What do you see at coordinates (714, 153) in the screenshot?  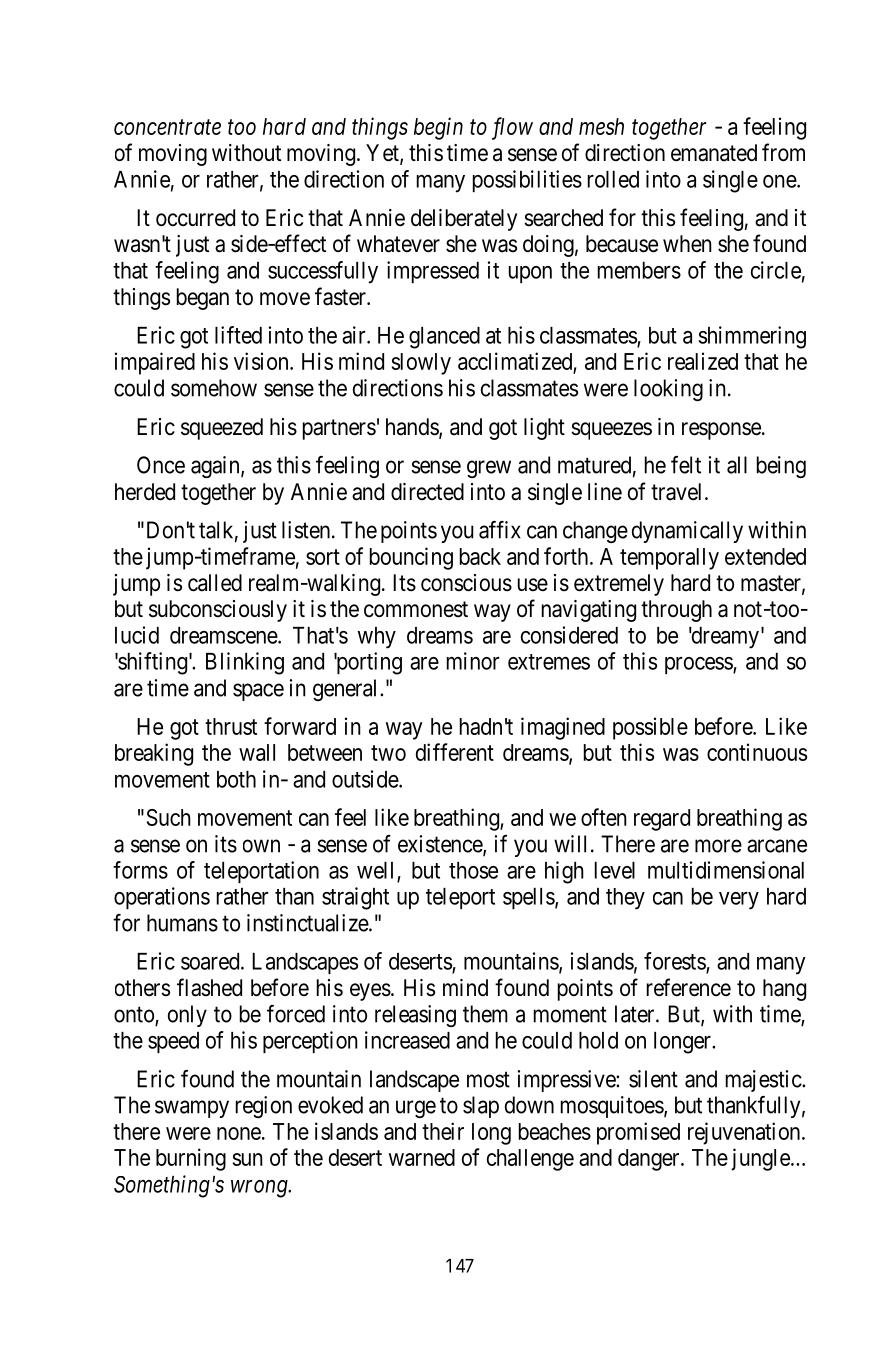 I see `emanated` at bounding box center [714, 153].
